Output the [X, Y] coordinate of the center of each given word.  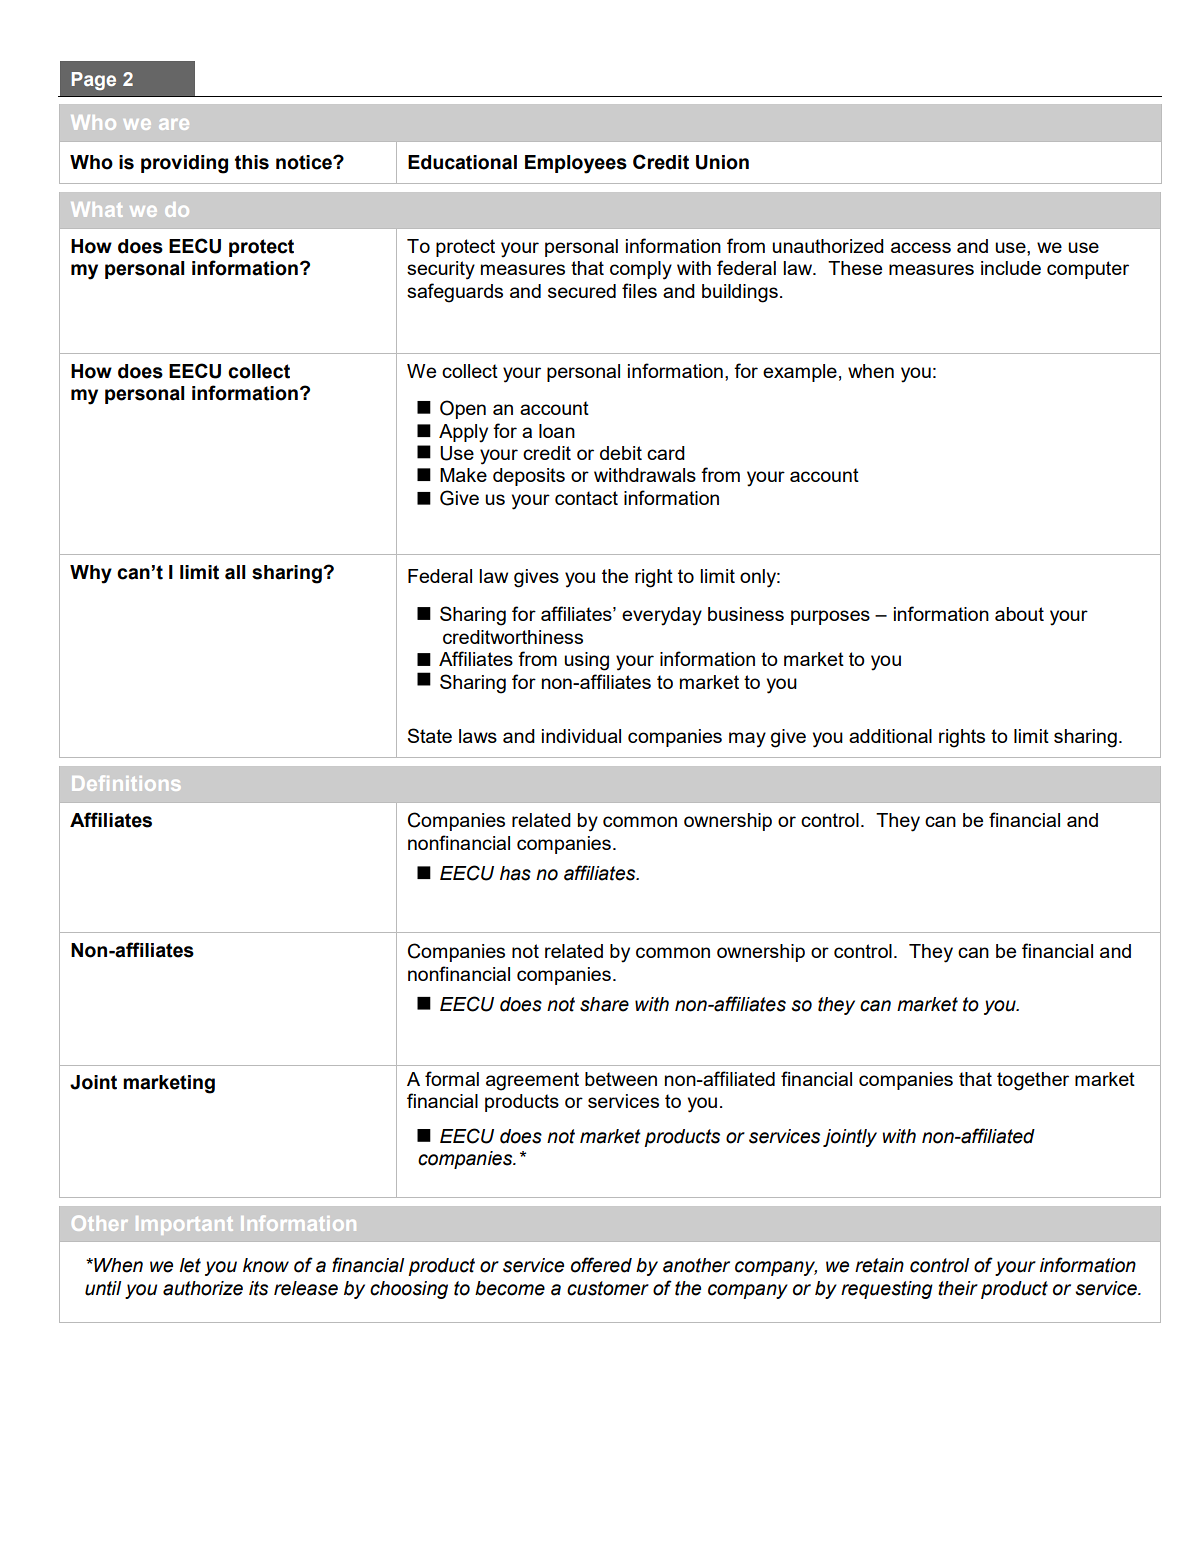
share [604, 1004]
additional [890, 736]
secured [582, 291]
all [235, 572]
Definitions [126, 783]
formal [452, 1078]
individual [581, 736]
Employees [576, 164]
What [96, 209]
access [921, 247]
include [1011, 268]
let [190, 1265]
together [1033, 1081]
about [1019, 614]
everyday [662, 616]
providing [184, 164]
